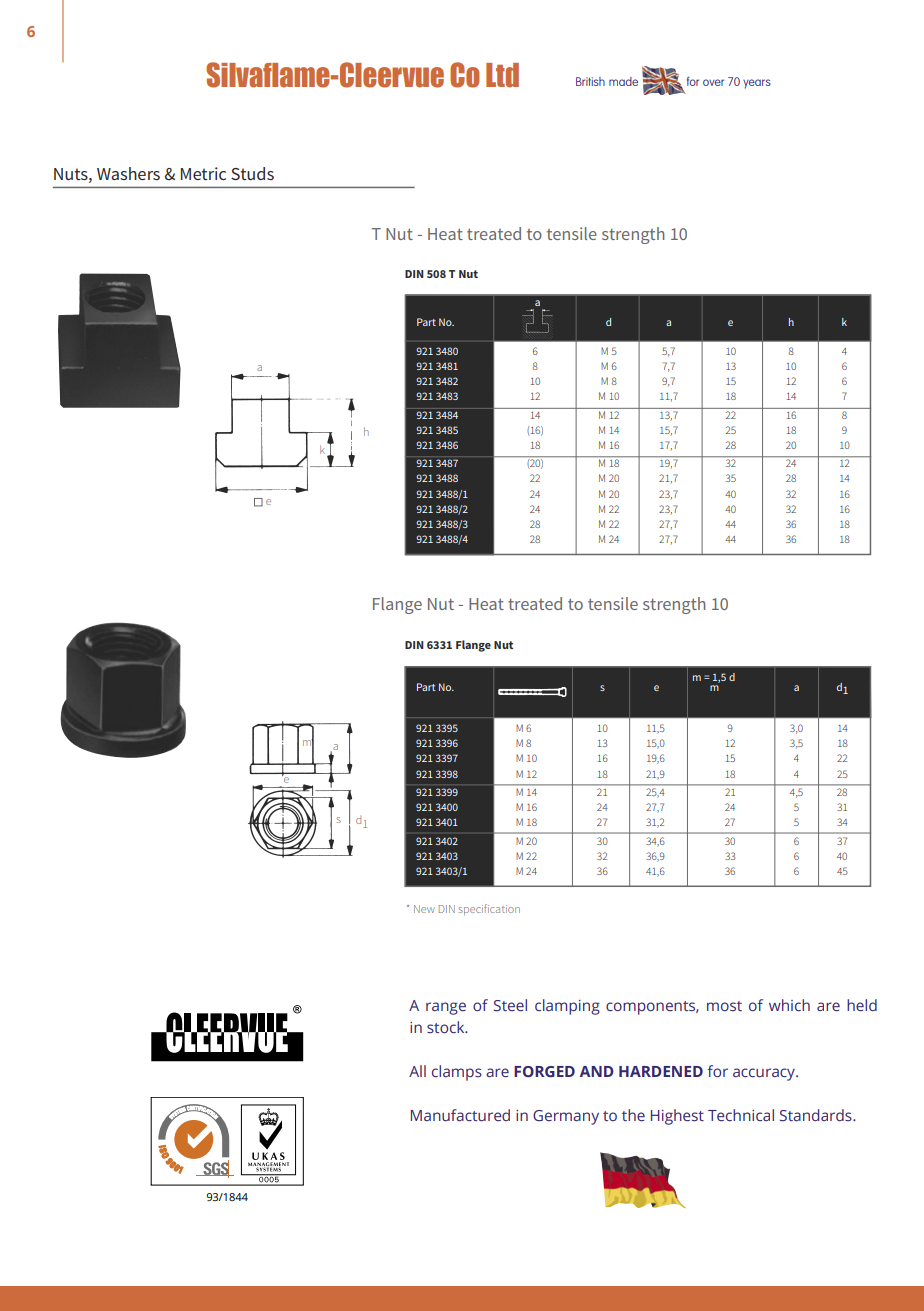 This screenshot has width=924, height=1311. I want to click on clamps, so click(457, 1073).
